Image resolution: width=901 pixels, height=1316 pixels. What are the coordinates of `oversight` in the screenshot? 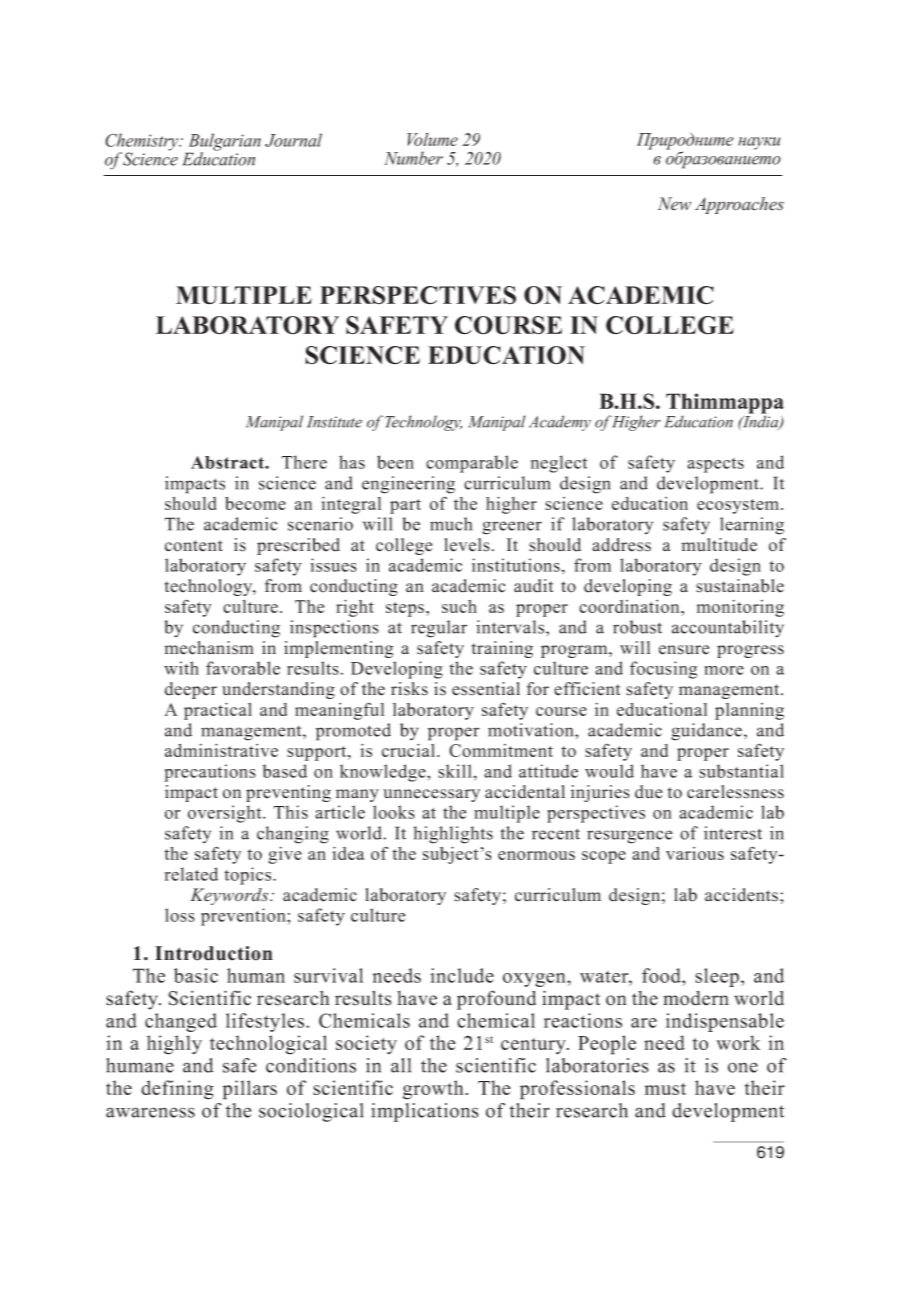 It's located at (226, 814).
